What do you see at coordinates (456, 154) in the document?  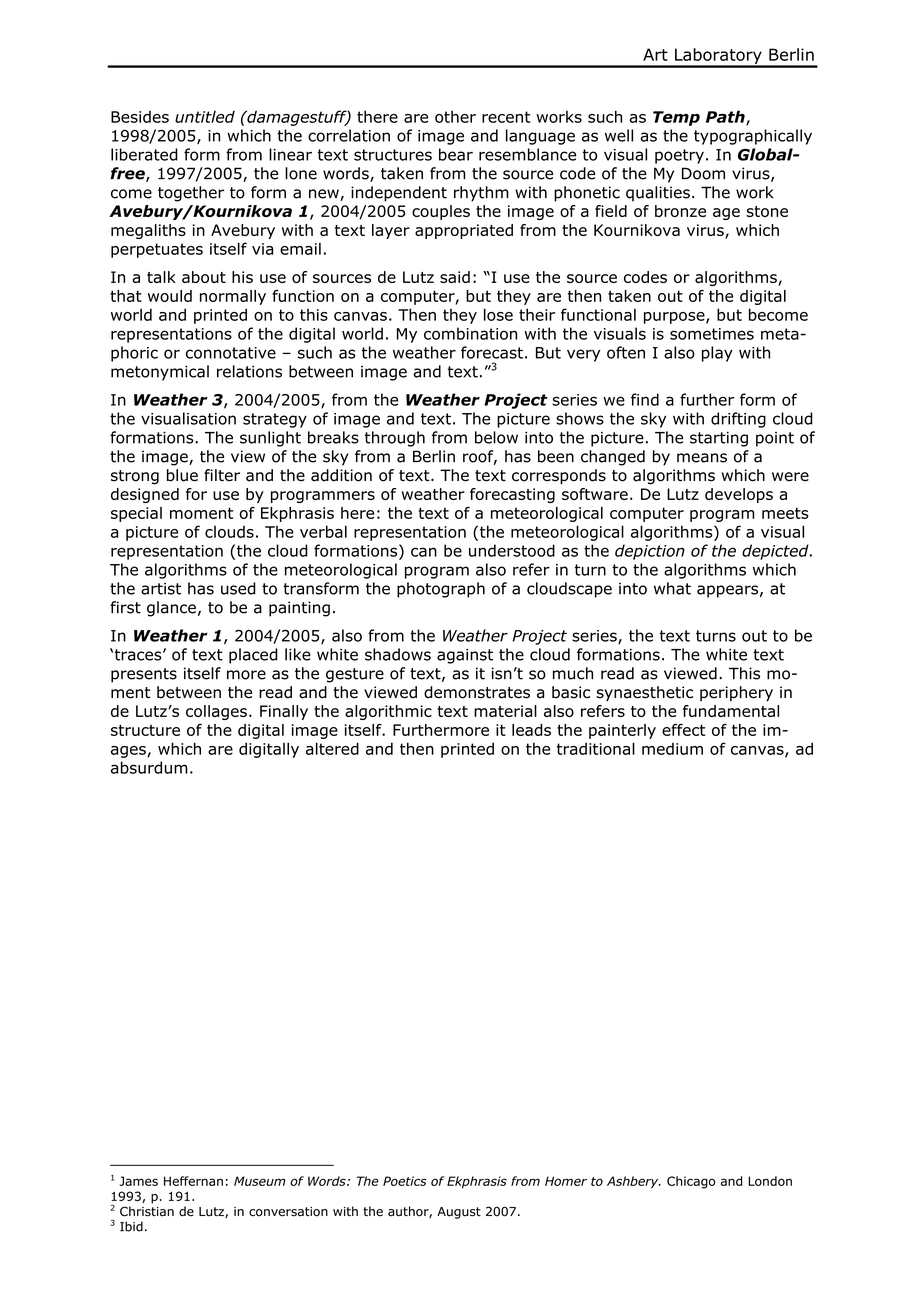 I see `bear` at bounding box center [456, 154].
